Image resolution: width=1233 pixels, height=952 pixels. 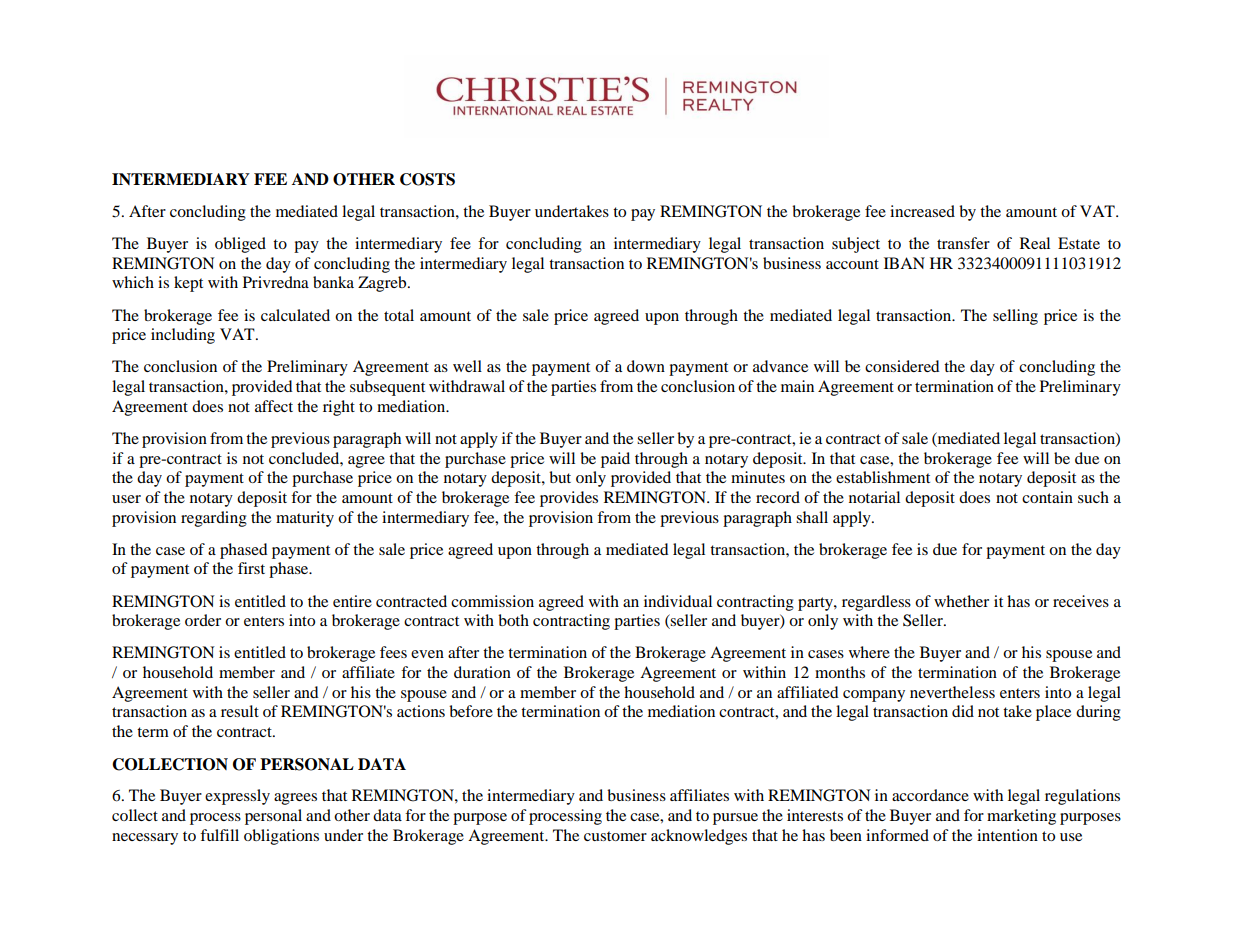 What do you see at coordinates (427, 179) in the image?
I see `COSTS` at bounding box center [427, 179].
